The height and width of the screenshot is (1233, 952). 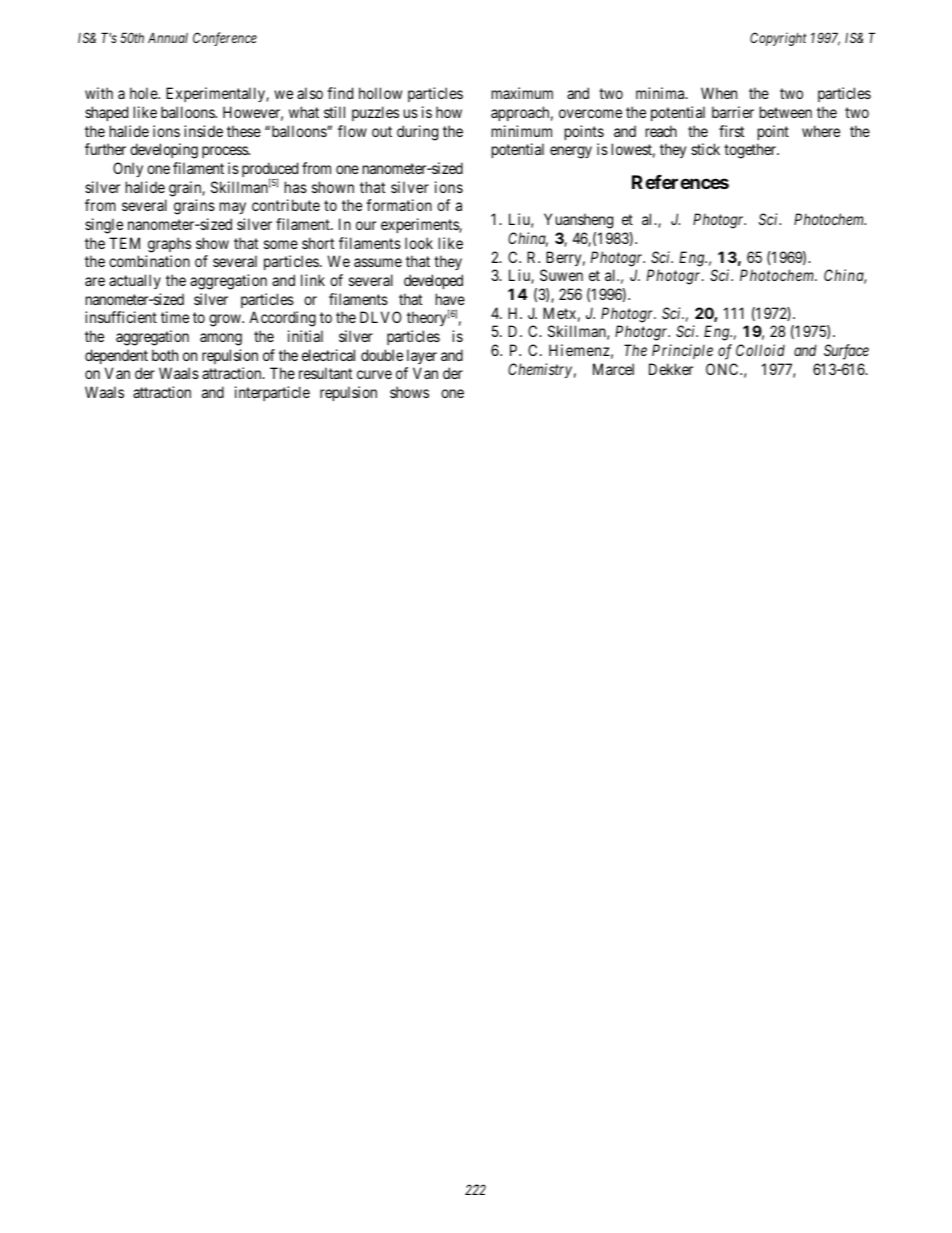 I want to click on maximum, so click(x=522, y=93).
